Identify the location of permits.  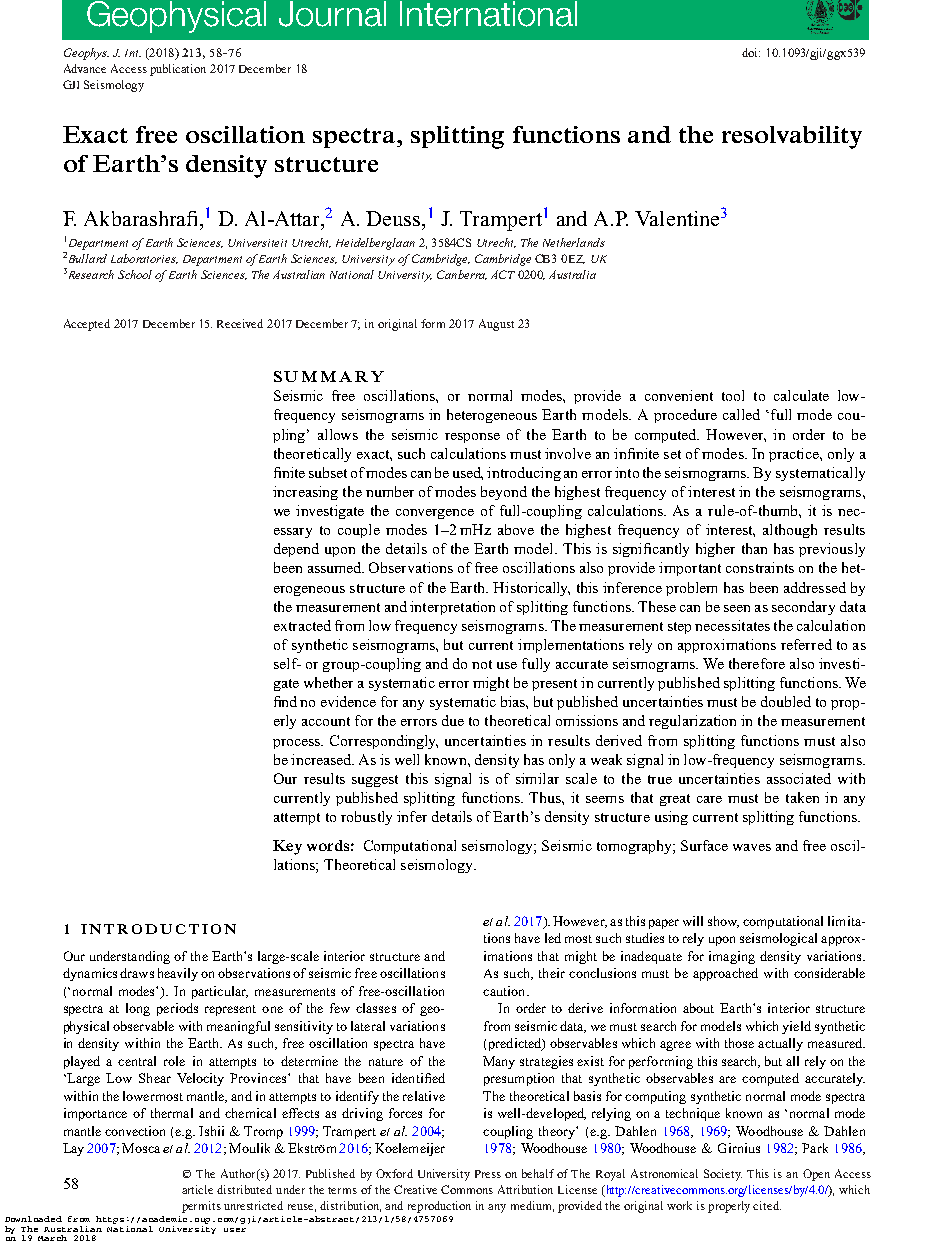
(201, 1207).
